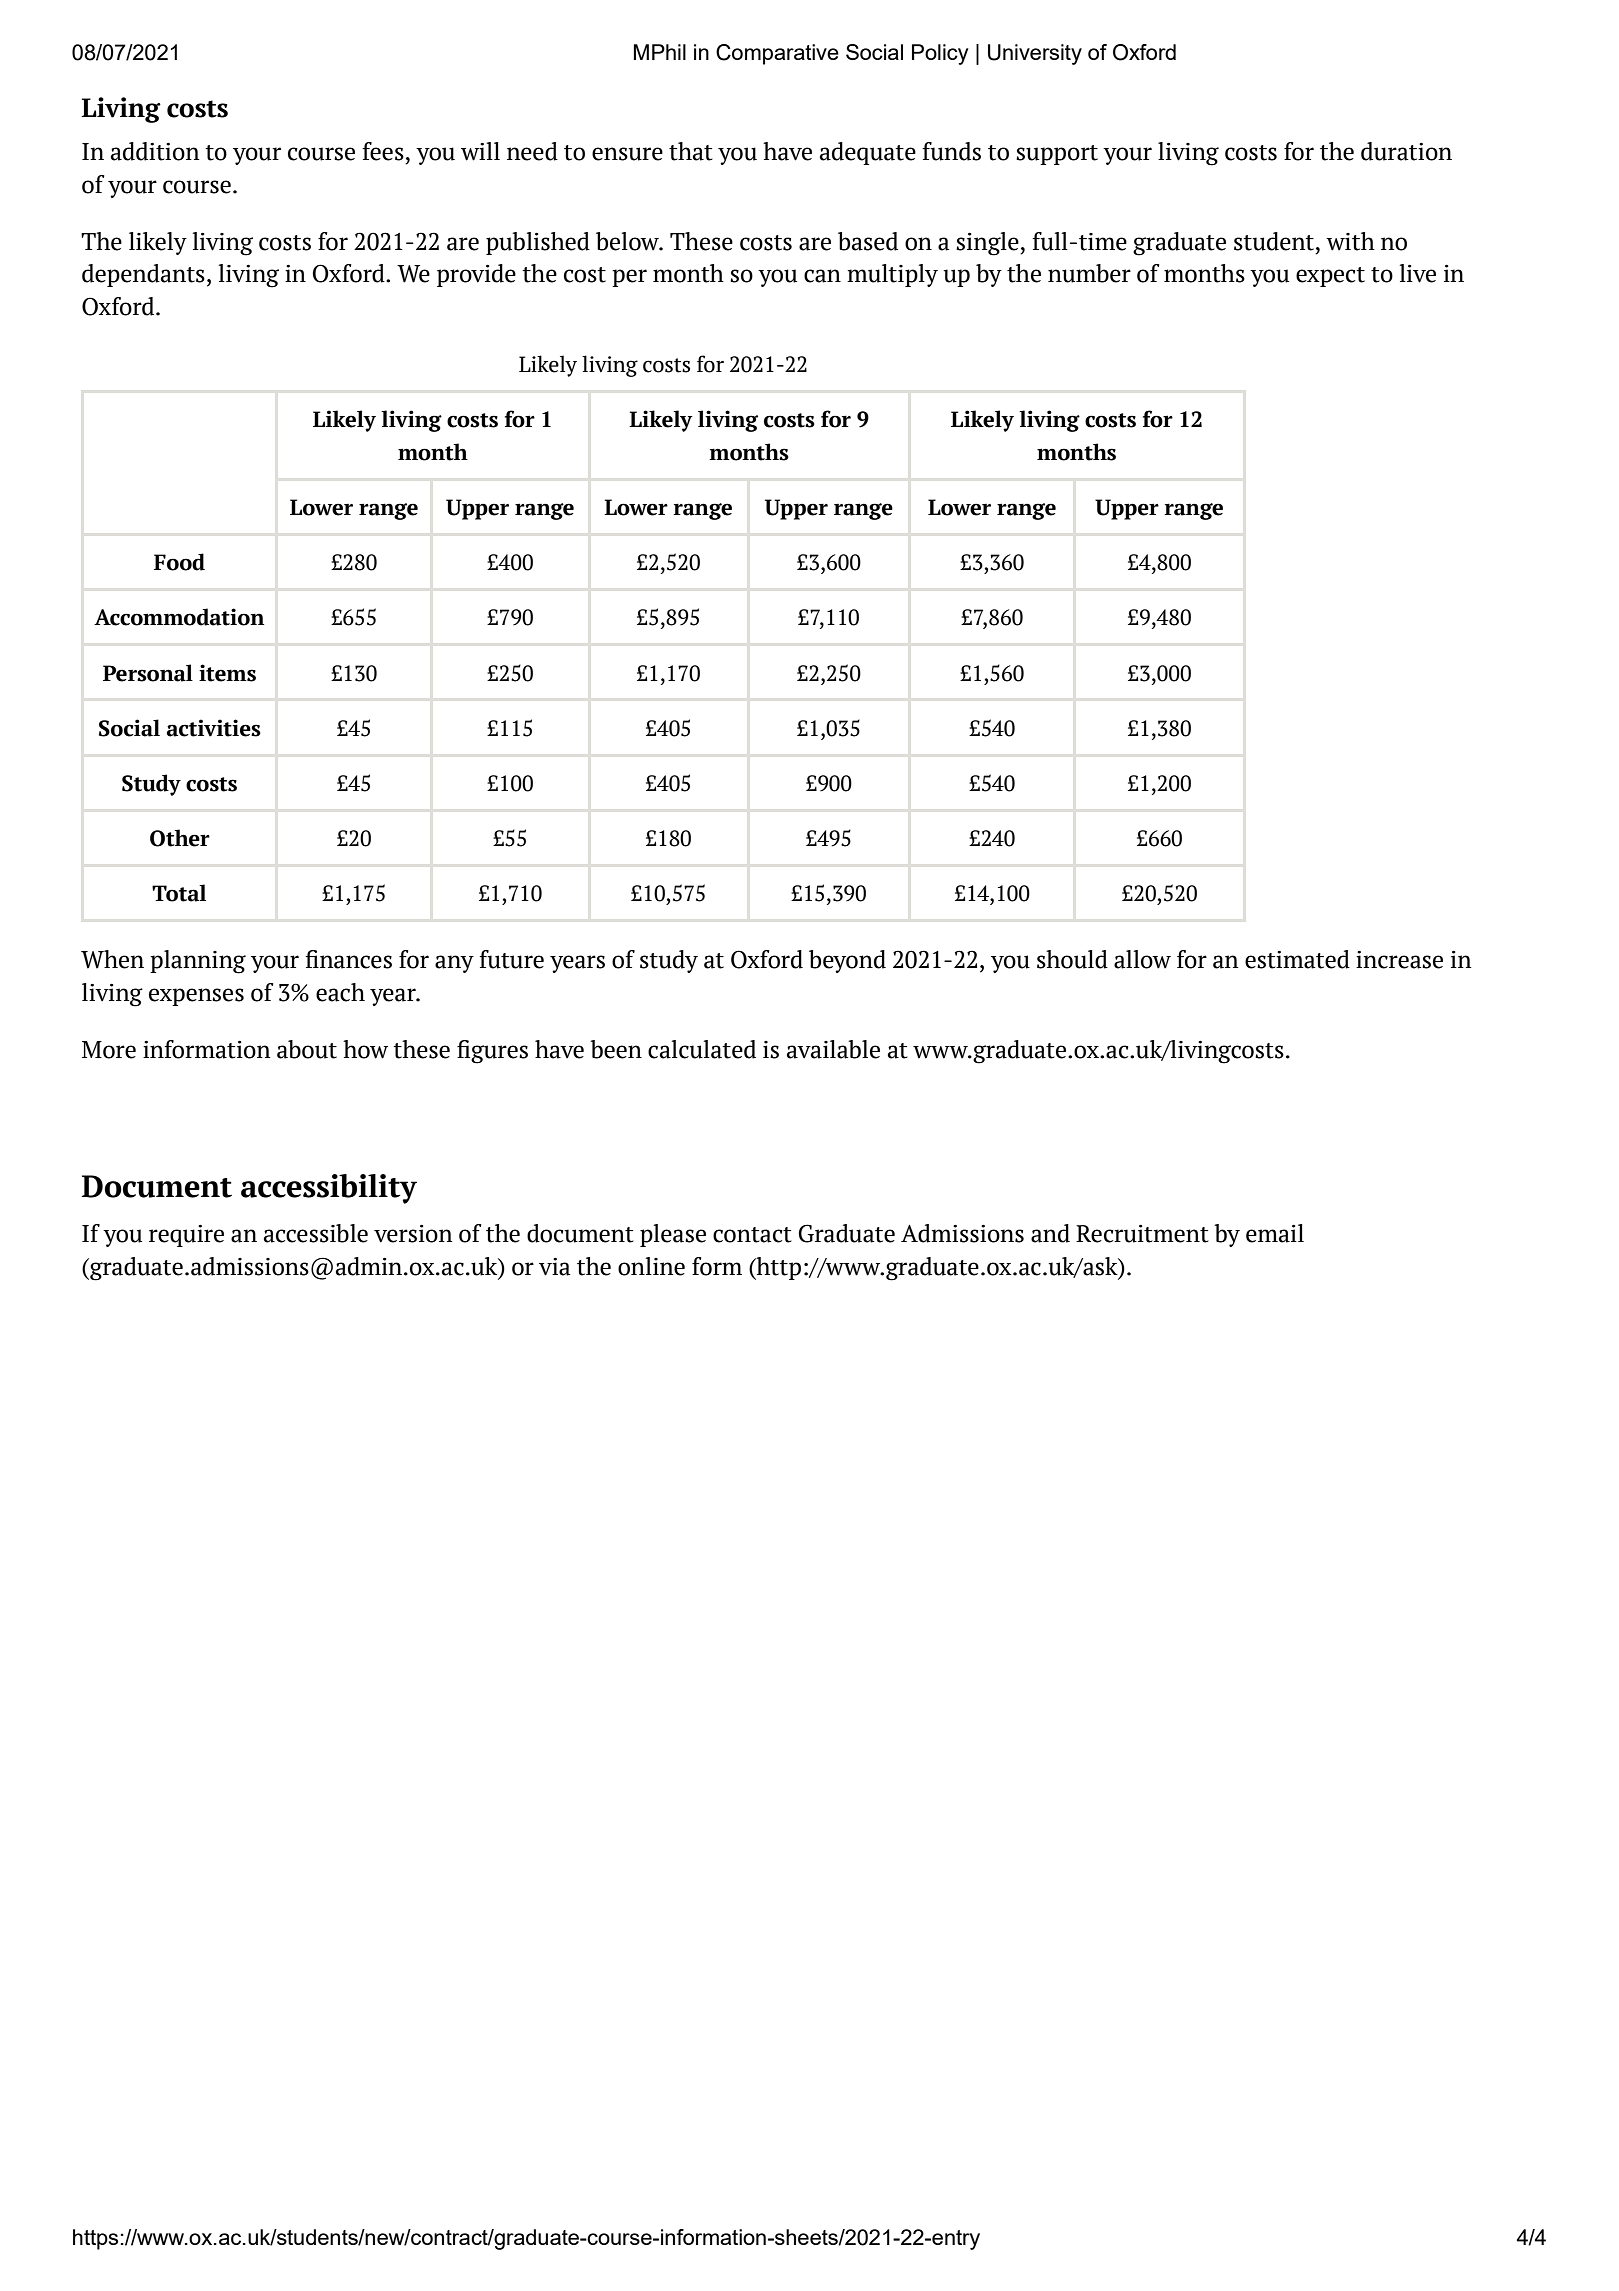 This screenshot has height=2291, width=1619. What do you see at coordinates (316, 1233) in the screenshot?
I see `accessible` at bounding box center [316, 1233].
